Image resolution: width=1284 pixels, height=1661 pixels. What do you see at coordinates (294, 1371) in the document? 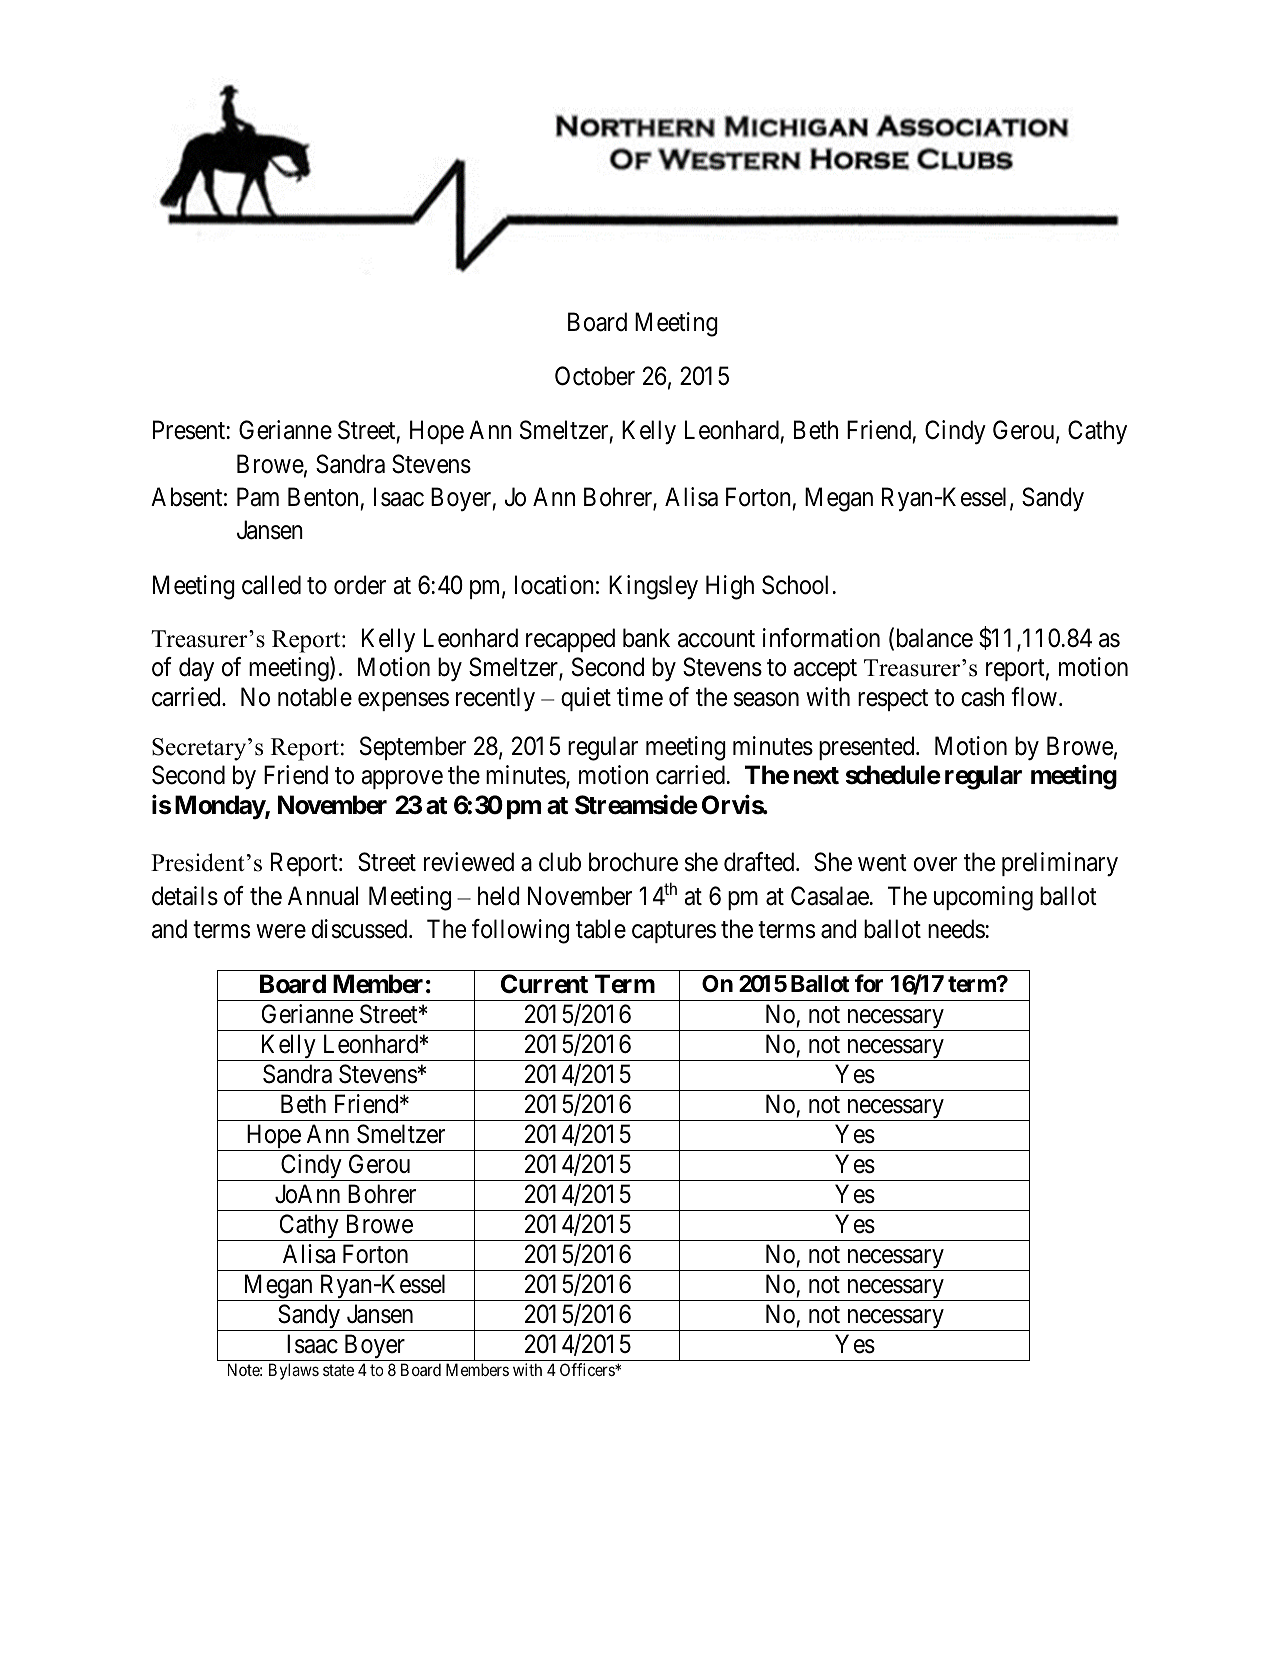
I see `Bylaws` at bounding box center [294, 1371].
